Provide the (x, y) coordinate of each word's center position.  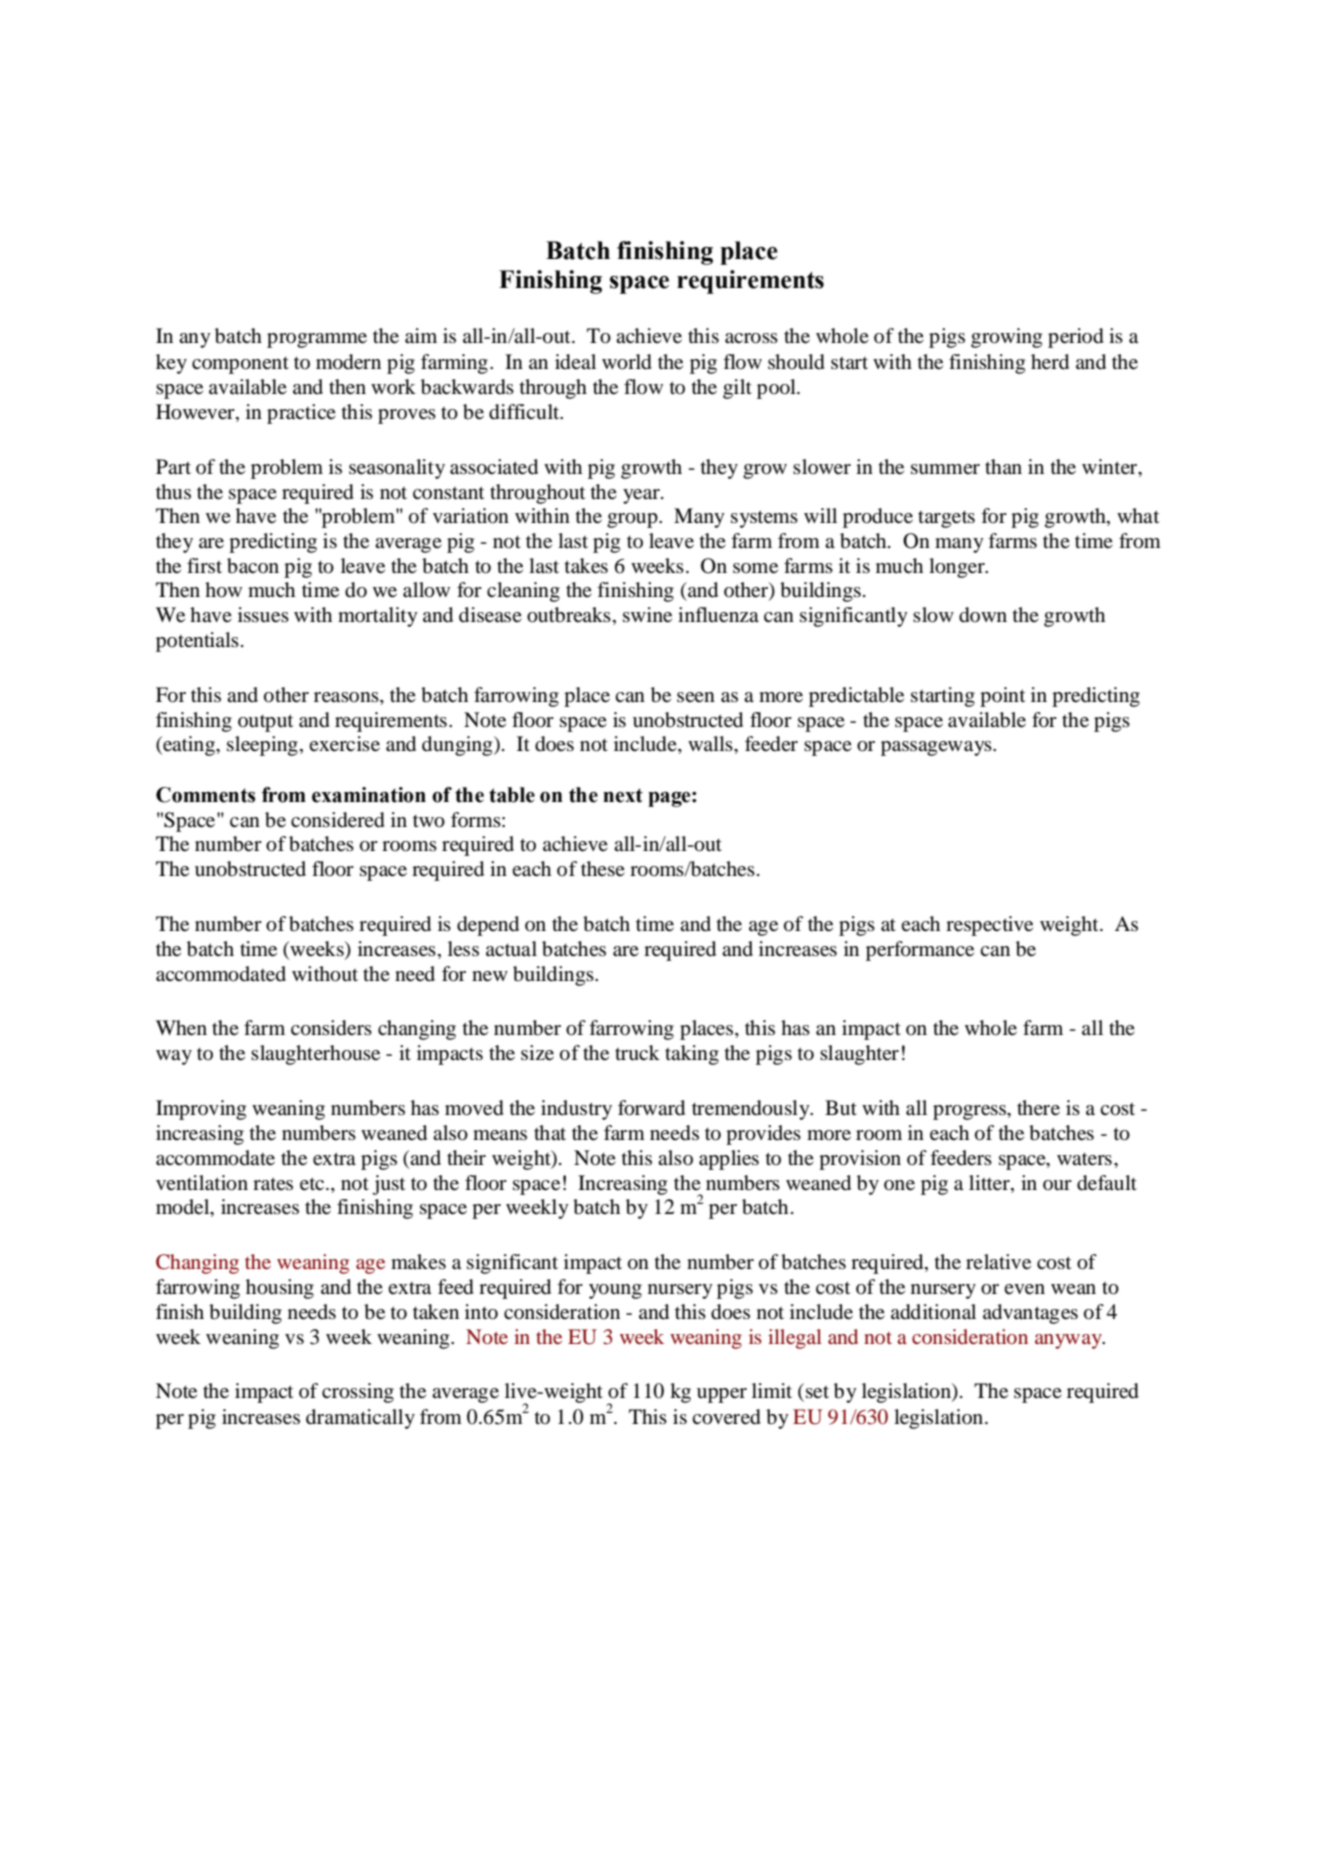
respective (989, 926)
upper (722, 1395)
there (1038, 1108)
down (983, 615)
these (603, 868)
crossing (358, 1393)
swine (647, 615)
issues (263, 615)
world (627, 362)
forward (651, 1108)
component (240, 365)
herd (1050, 362)
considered (338, 820)
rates (273, 1184)
